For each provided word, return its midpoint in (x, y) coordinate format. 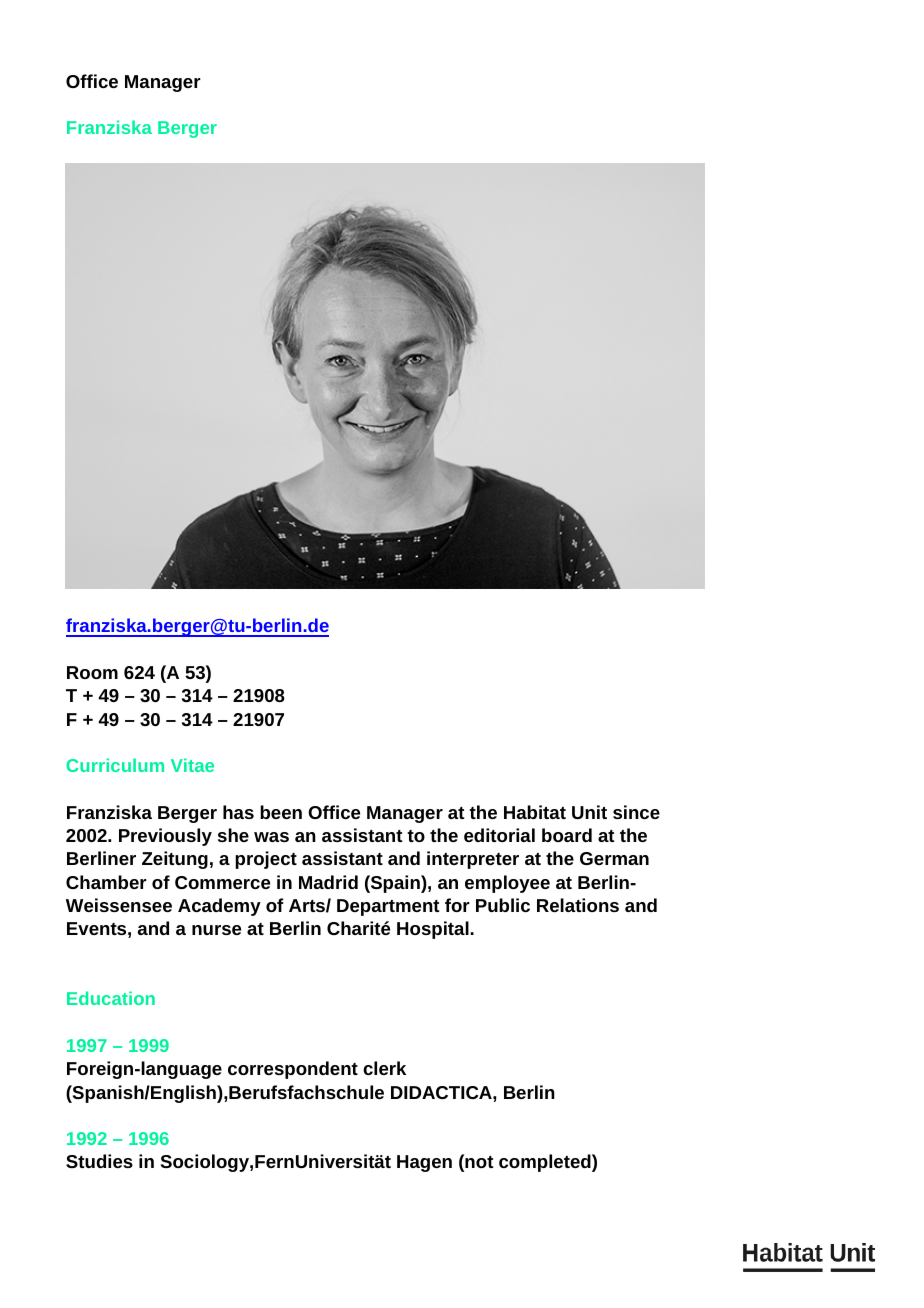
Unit (589, 812)
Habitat (535, 812)
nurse (216, 930)
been (281, 812)
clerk (384, 1068)
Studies (99, 1161)
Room (92, 672)
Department (388, 907)
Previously (165, 837)
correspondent (293, 1070)
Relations (578, 905)
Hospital (434, 930)
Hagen (424, 1163)
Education (111, 998)
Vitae (192, 765)
